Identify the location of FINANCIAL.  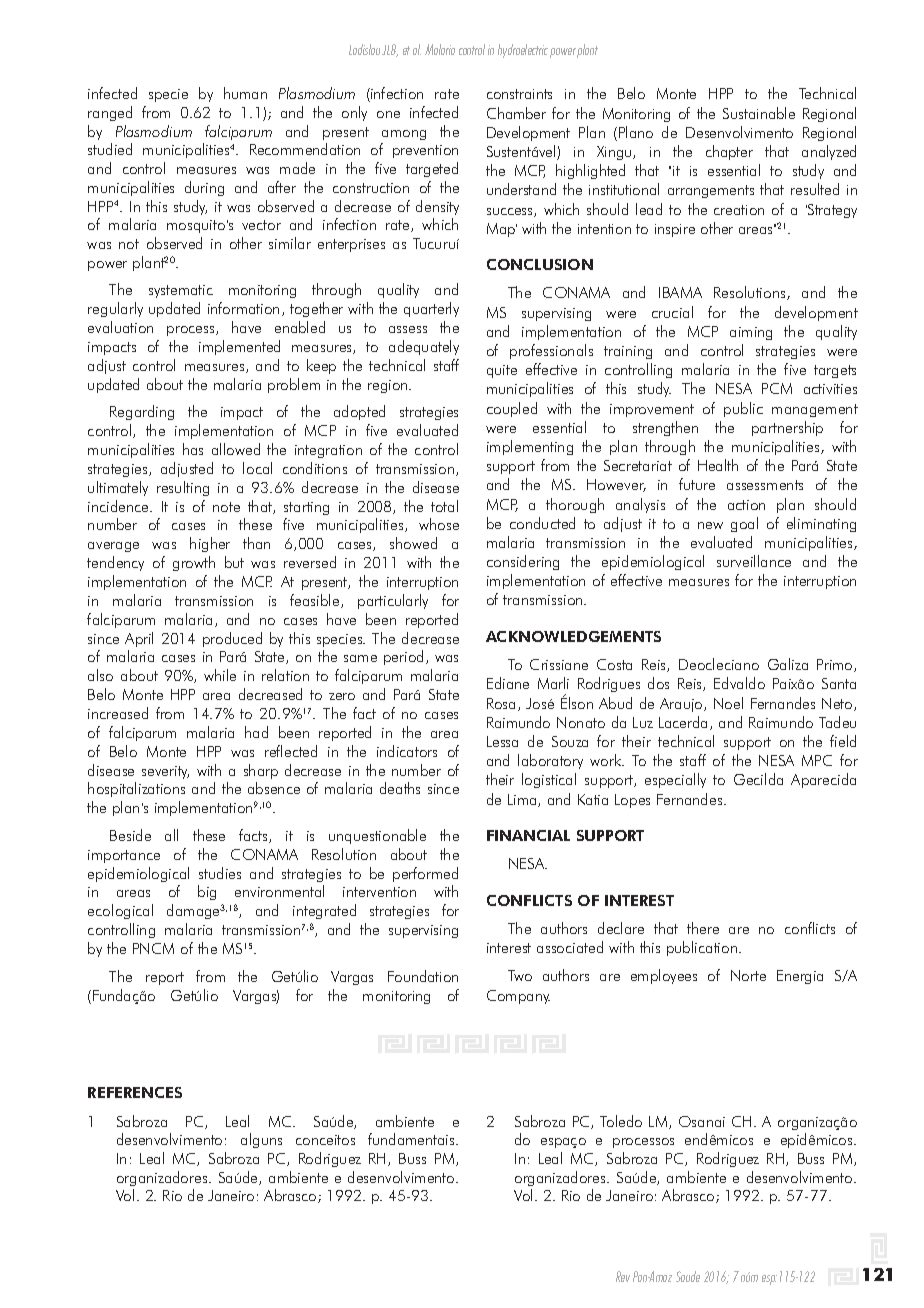
(528, 835).
